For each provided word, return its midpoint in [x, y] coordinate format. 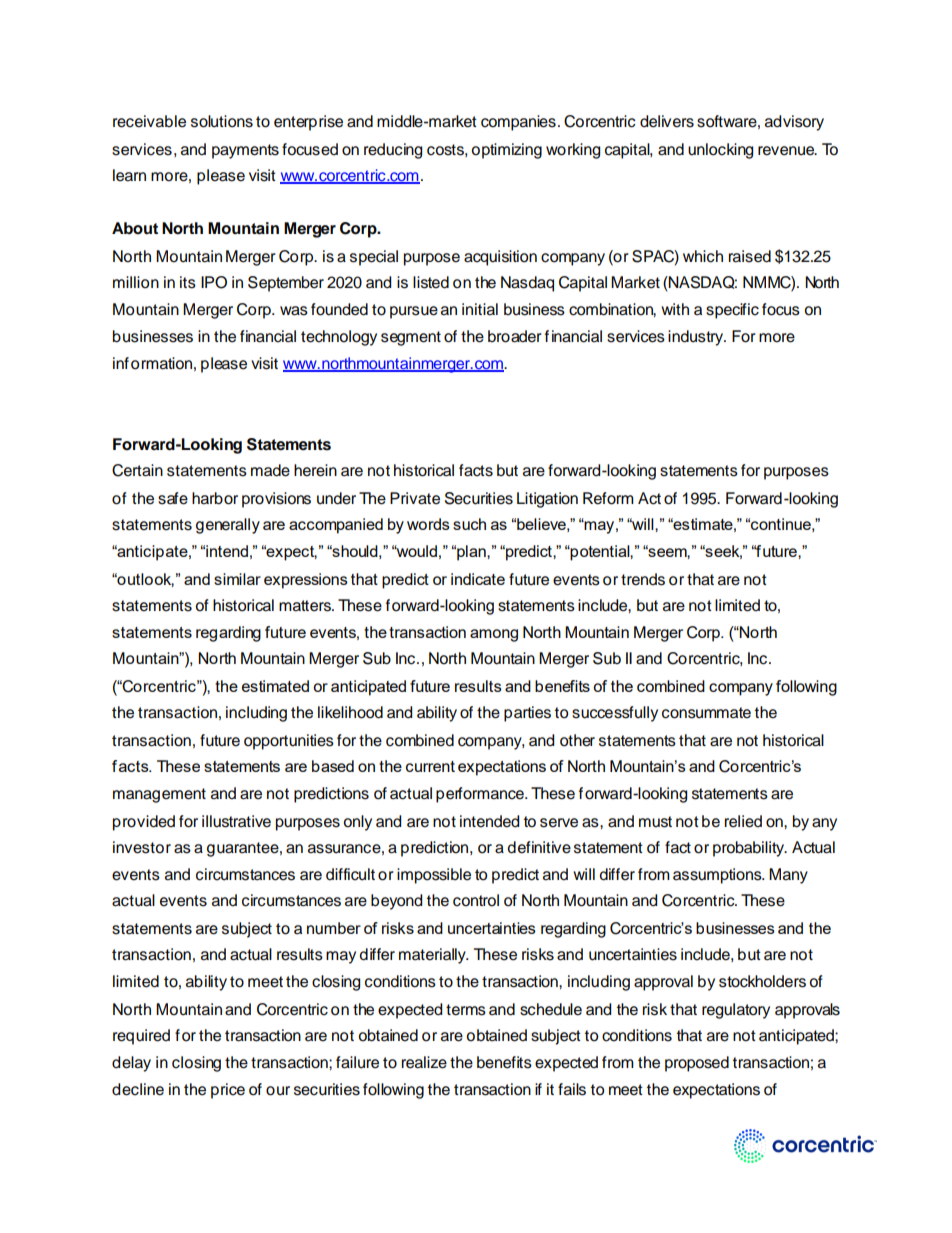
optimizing [506, 151]
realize [424, 1062]
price [228, 1091]
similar [237, 579]
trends [643, 579]
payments [245, 151]
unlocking [720, 151]
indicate [478, 579]
